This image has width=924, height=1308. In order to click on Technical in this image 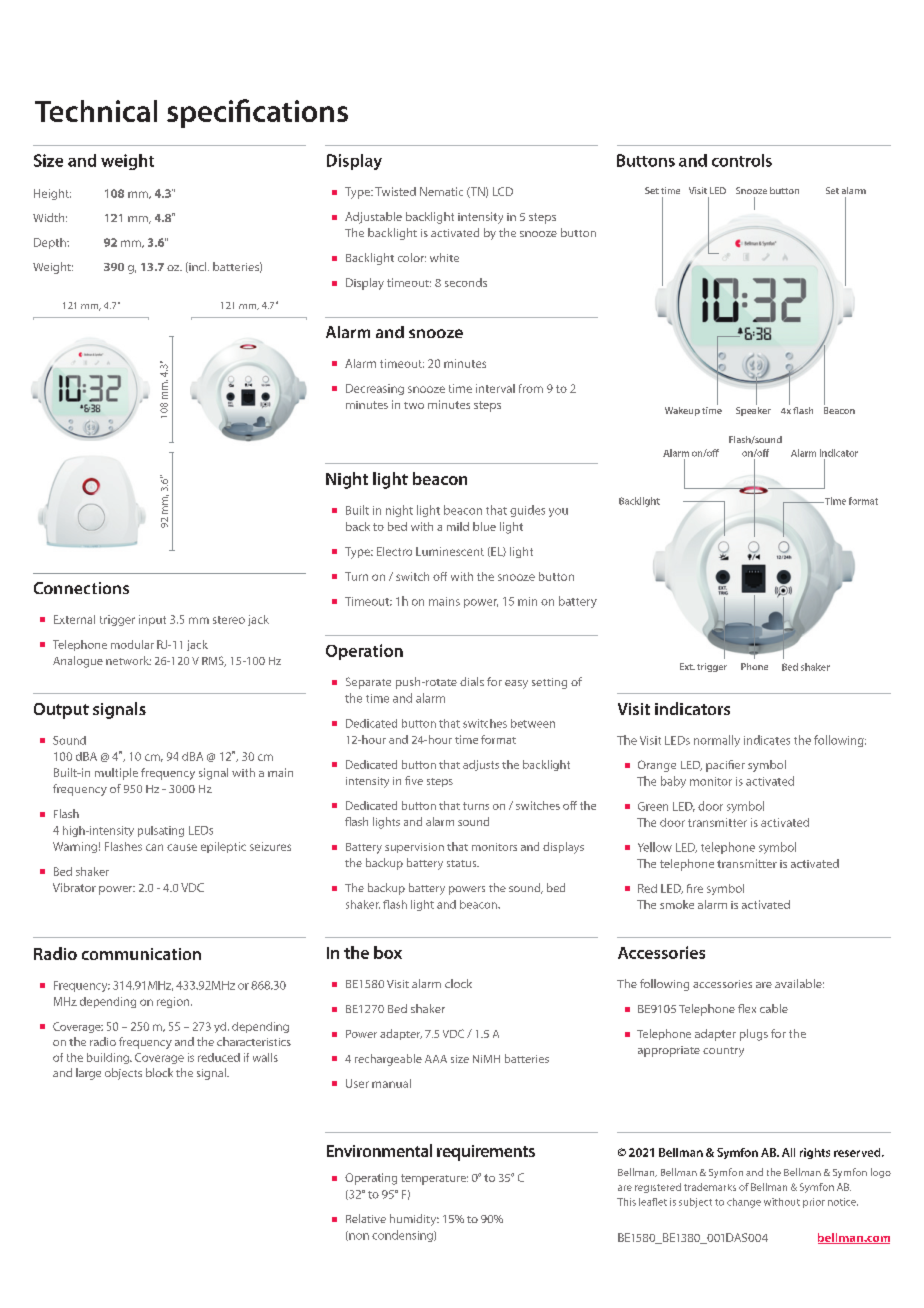, I will do `click(96, 111)`.
